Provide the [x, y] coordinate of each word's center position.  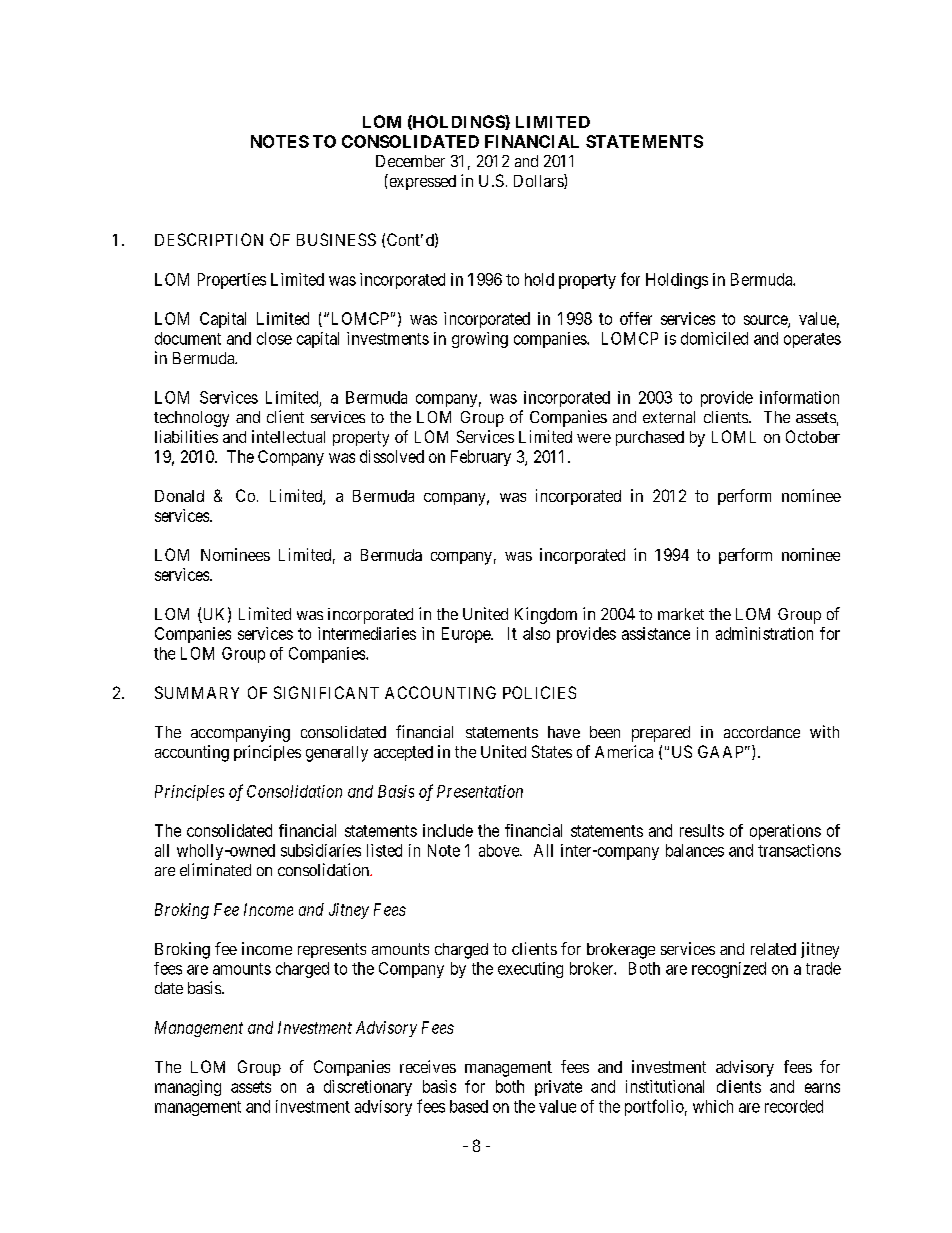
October [813, 436]
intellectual [288, 436]
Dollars [539, 181]
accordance [762, 732]
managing [188, 1088]
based [469, 1106]
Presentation [480, 791]
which [713, 1106]
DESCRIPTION [209, 239]
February [481, 458]
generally [337, 754]
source [766, 321]
